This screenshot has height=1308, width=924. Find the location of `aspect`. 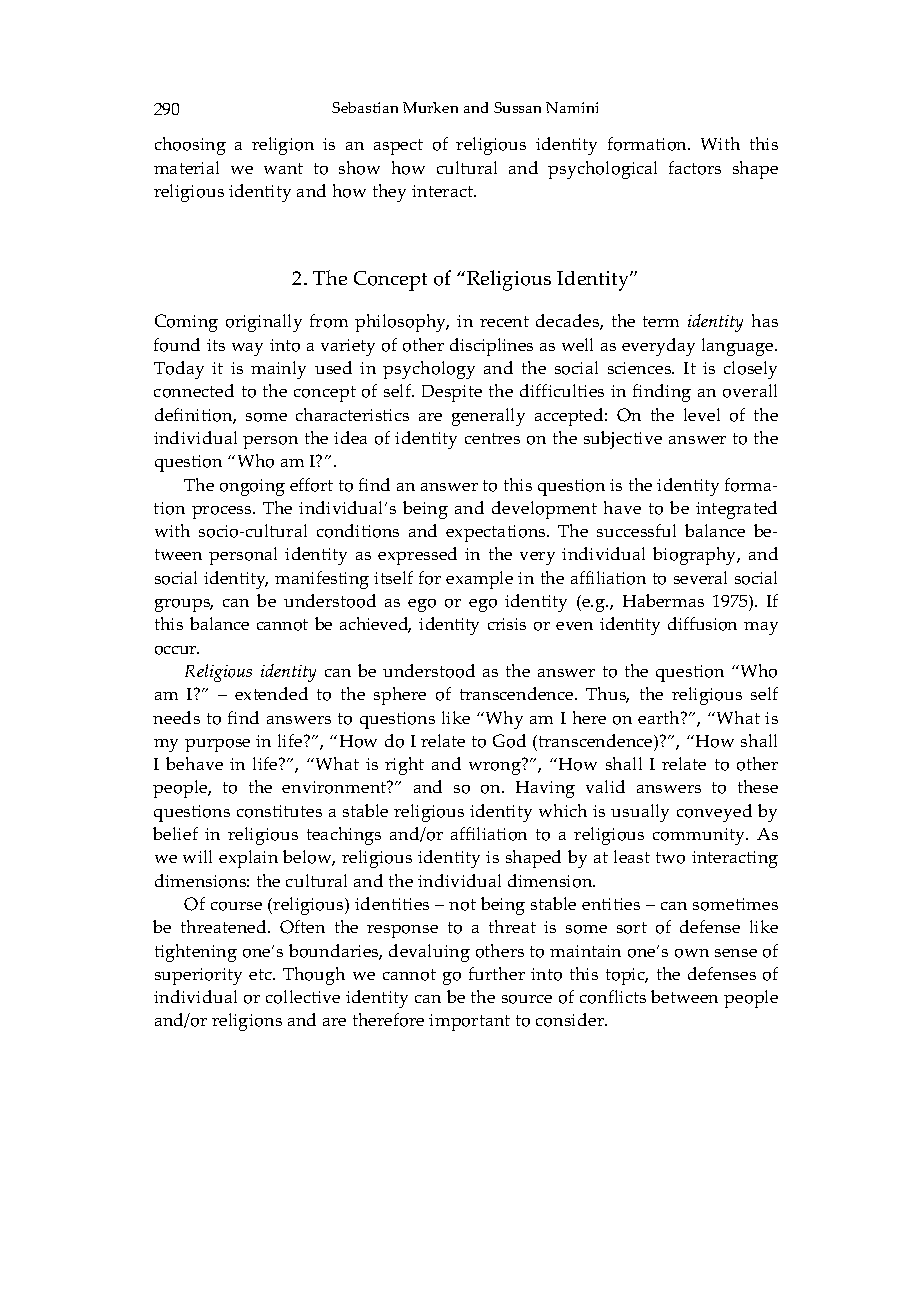

aspect is located at coordinates (398, 147).
